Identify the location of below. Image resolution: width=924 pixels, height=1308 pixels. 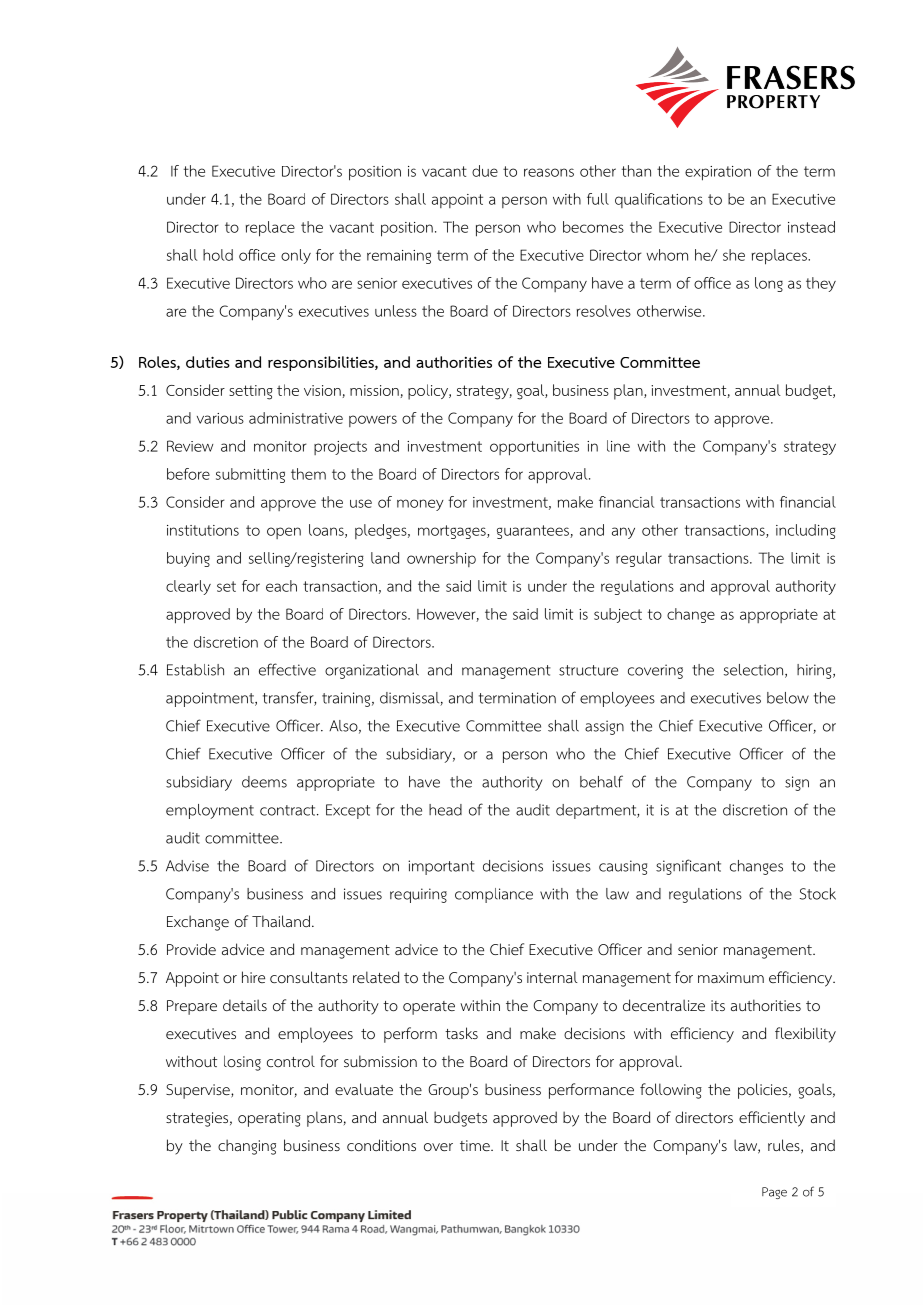
(788, 698).
